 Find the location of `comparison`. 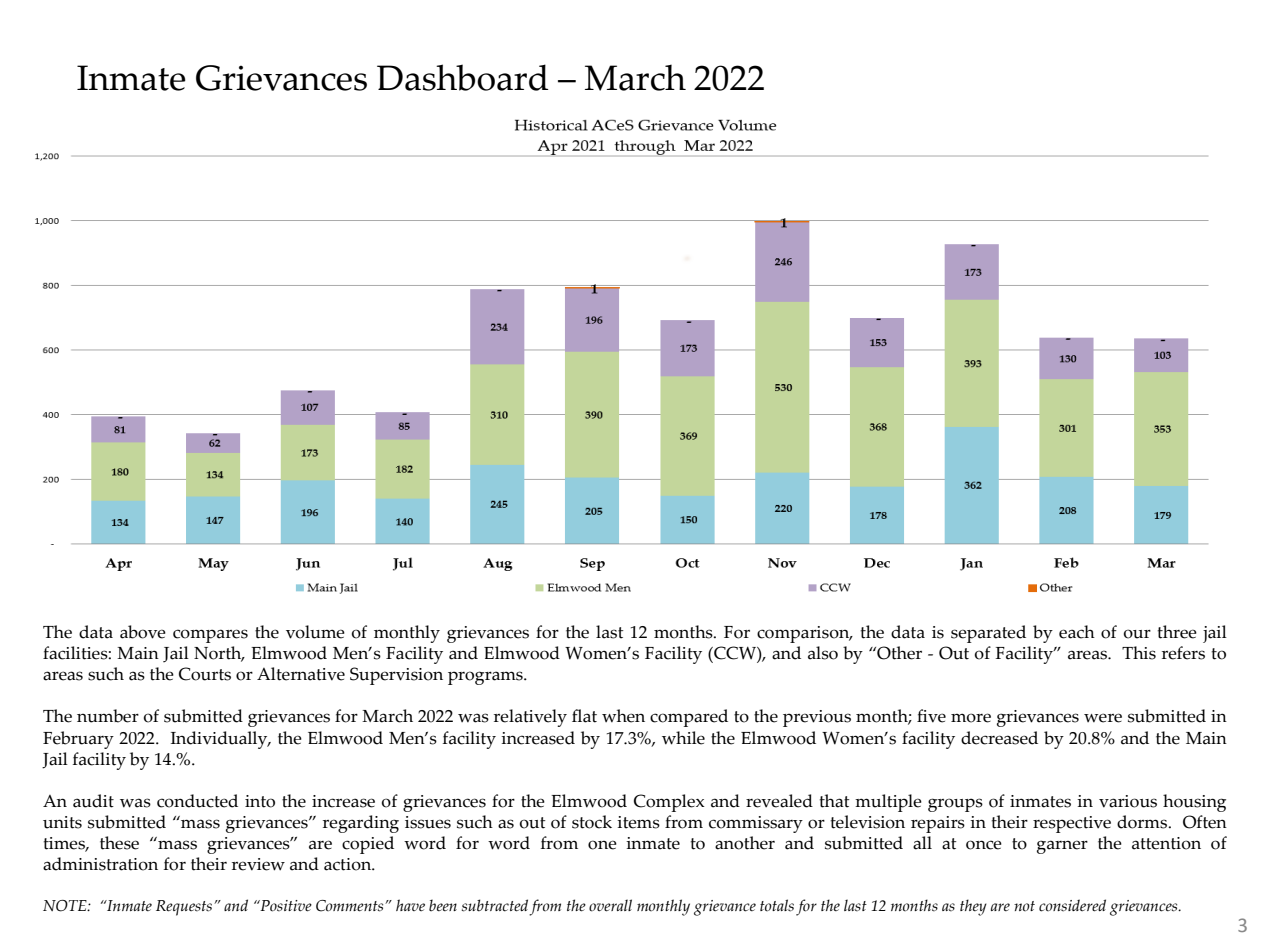

comparison is located at coordinates (804, 634).
